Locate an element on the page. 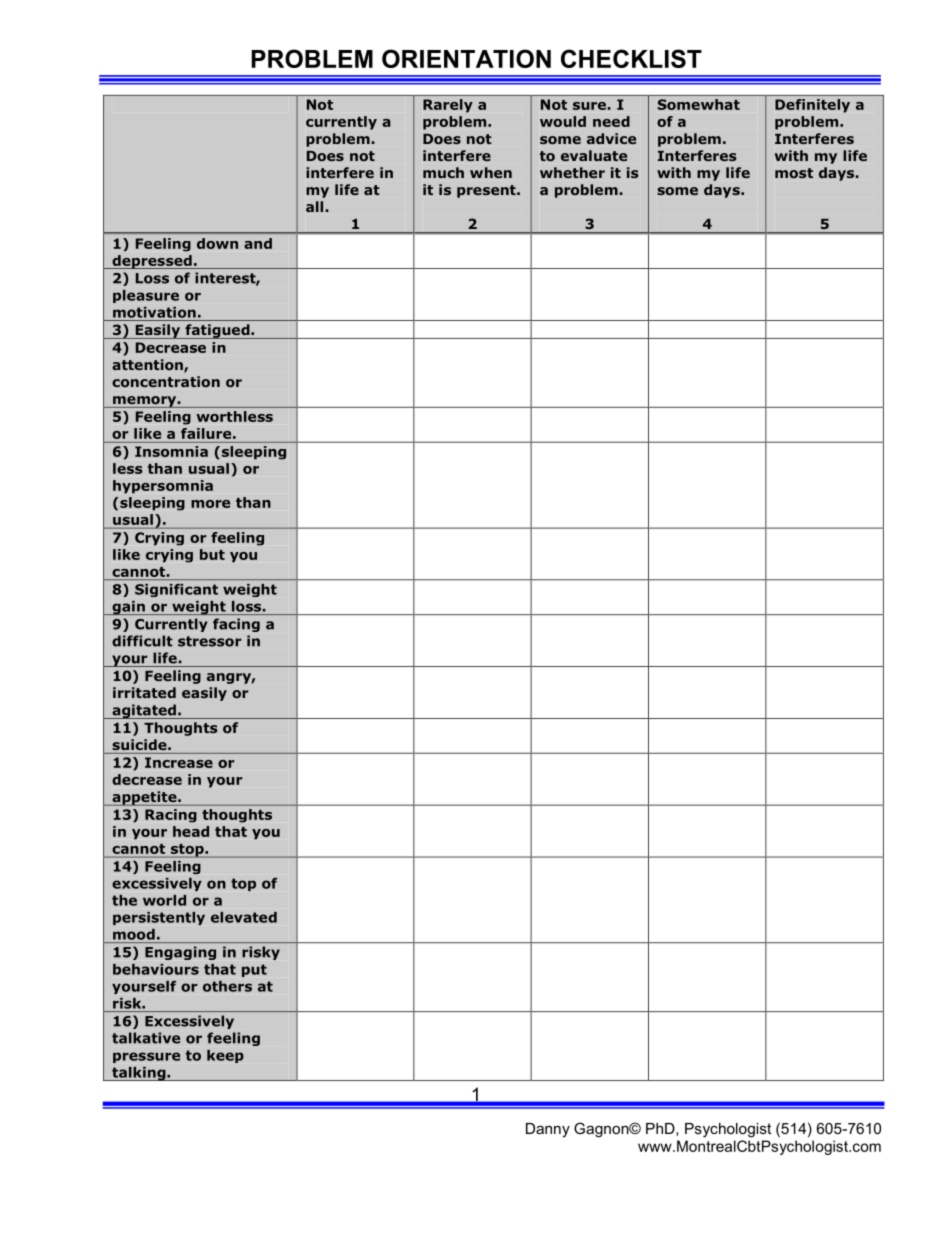  more is located at coordinates (210, 504).
